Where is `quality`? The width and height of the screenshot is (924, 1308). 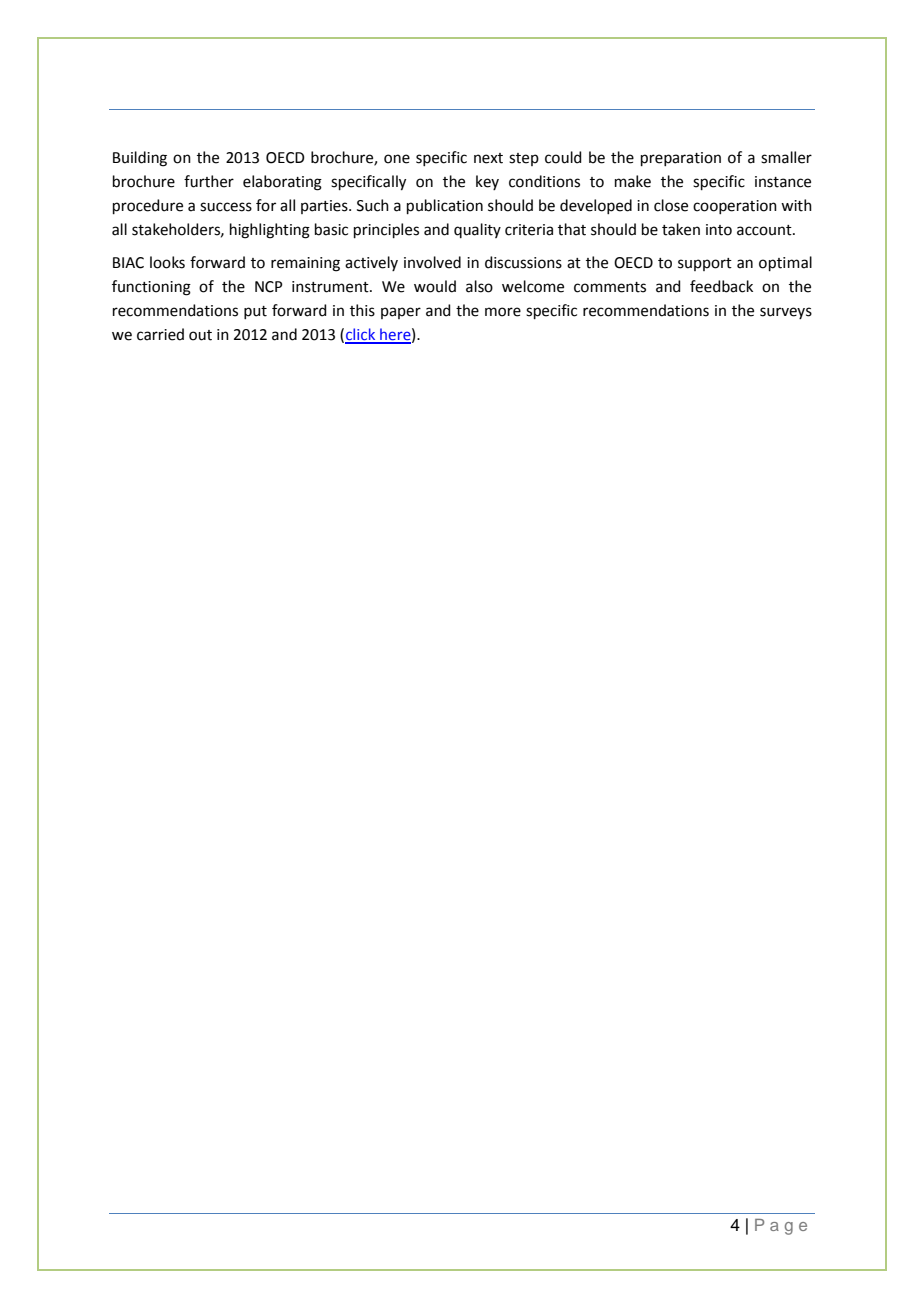 quality is located at coordinates (477, 230).
